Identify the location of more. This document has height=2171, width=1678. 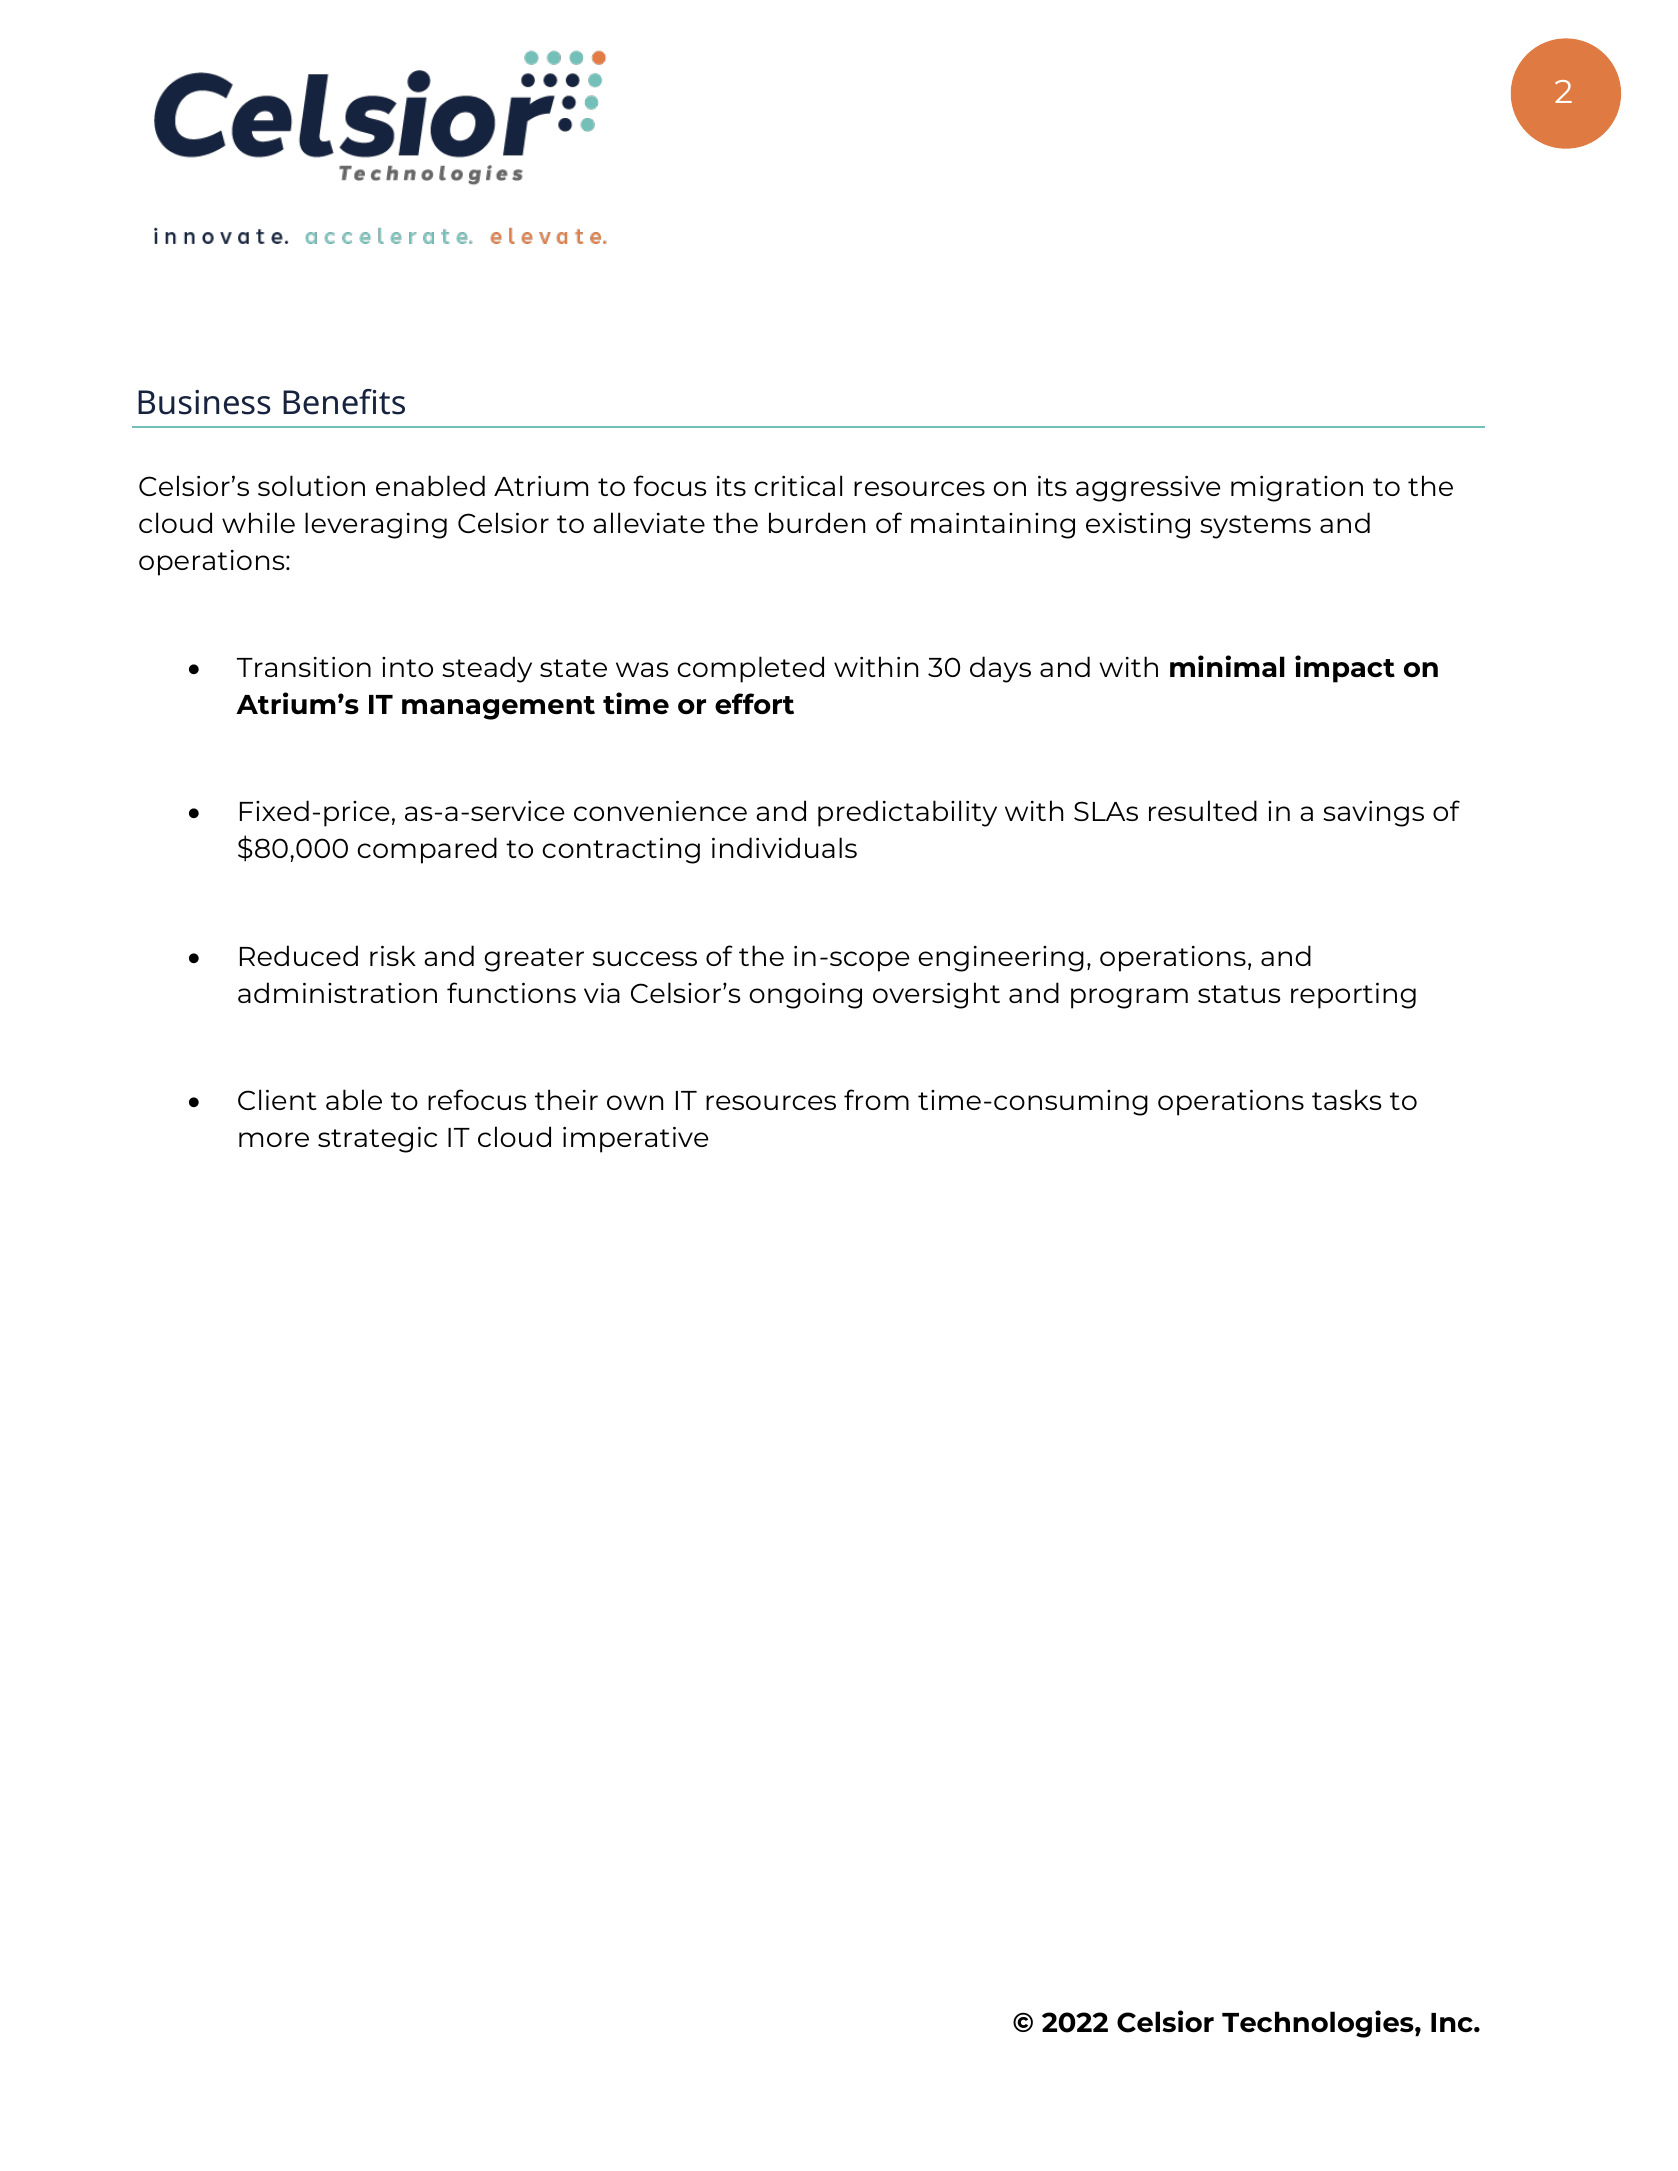
(274, 1139).
